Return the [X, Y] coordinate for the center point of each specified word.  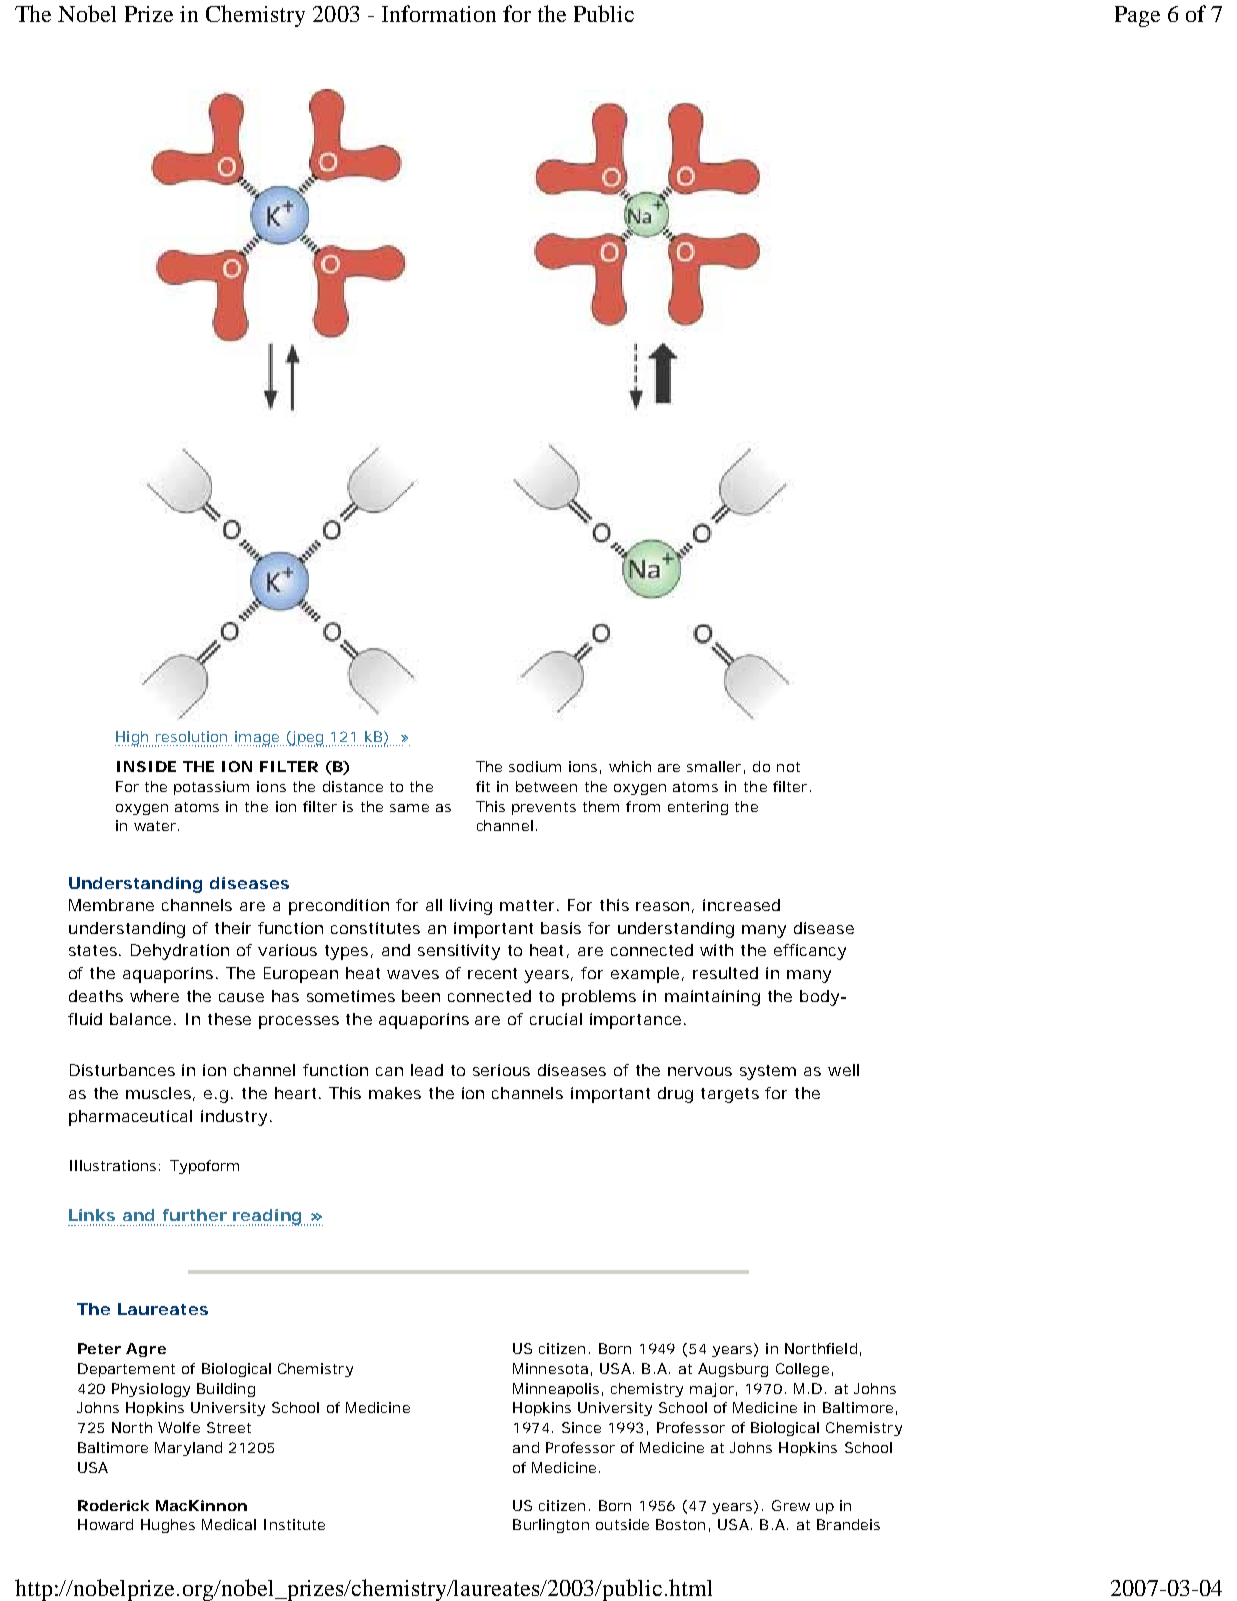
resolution [191, 736]
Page [1137, 16]
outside [622, 1524]
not [788, 767]
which [630, 766]
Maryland [188, 1449]
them [601, 806]
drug [675, 1095]
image [259, 739]
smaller [716, 767]
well [843, 1070]
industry [236, 1118]
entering [698, 808]
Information [439, 13]
